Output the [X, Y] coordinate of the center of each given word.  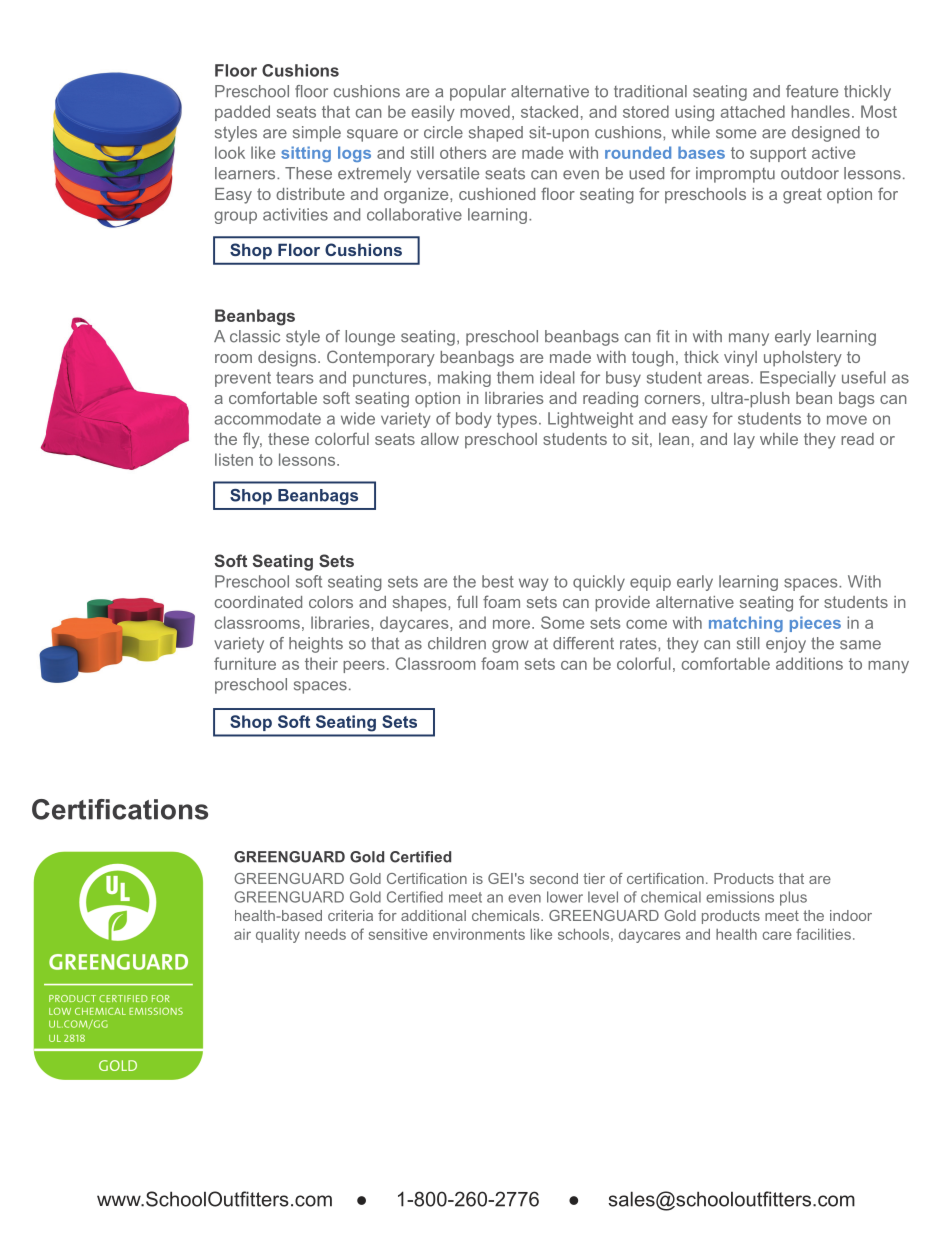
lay [744, 441]
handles [820, 111]
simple [317, 134]
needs [325, 934]
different [583, 643]
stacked [549, 111]
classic [255, 336]
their [321, 663]
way [533, 584]
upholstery [803, 359]
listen [234, 459]
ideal [557, 377]
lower [565, 897]
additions [809, 663]
